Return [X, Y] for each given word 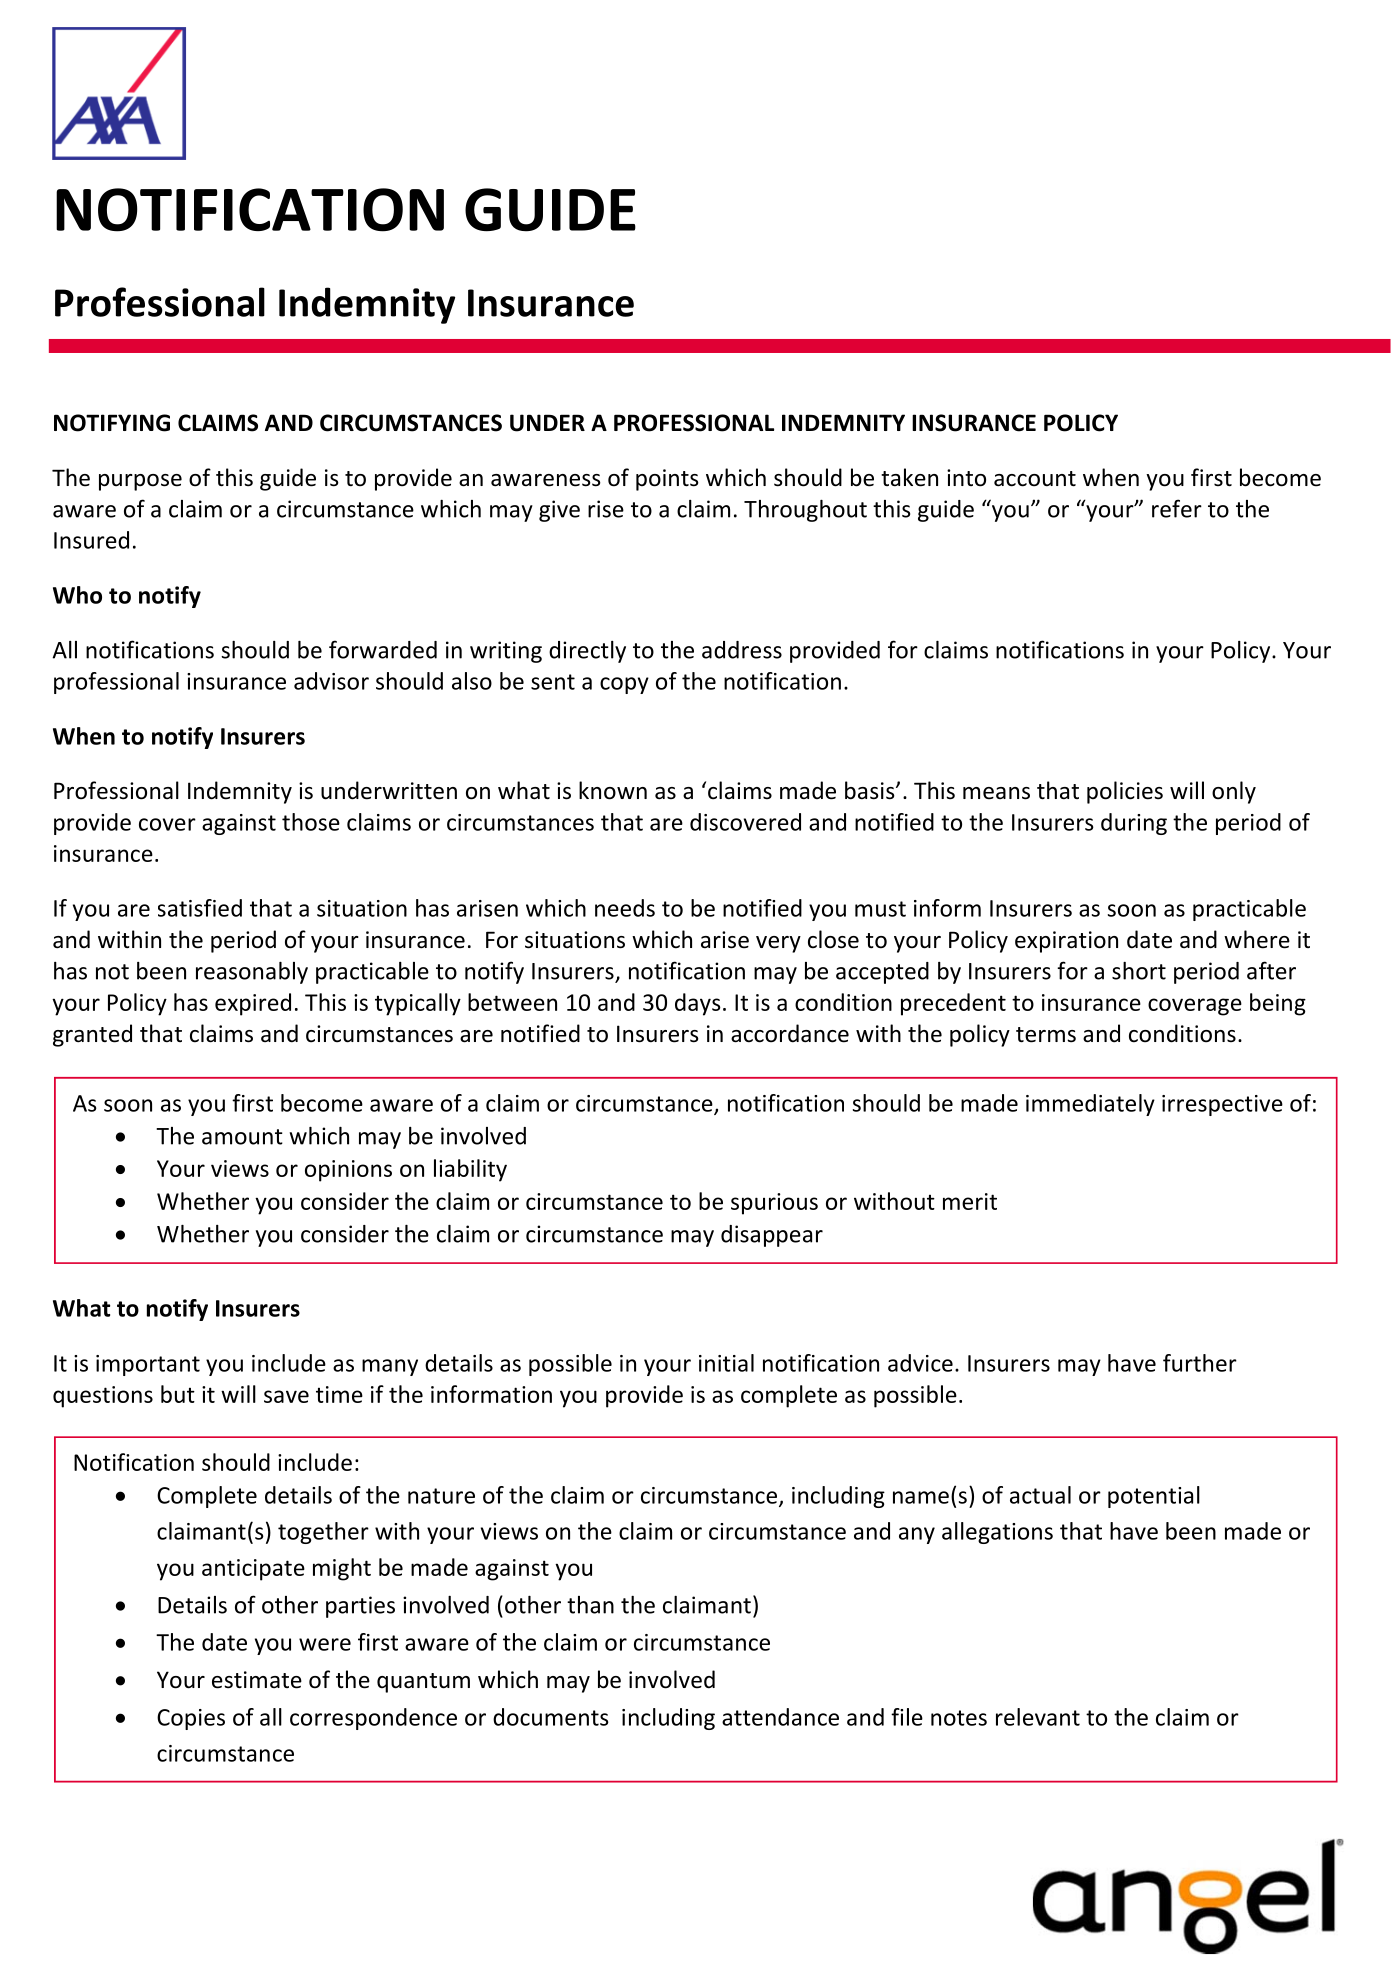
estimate [257, 1680]
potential [1154, 1497]
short [1139, 971]
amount [242, 1137]
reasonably [252, 973]
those [311, 822]
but [178, 1394]
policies [1125, 792]
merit [970, 1201]
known [613, 790]
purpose [140, 482]
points [667, 480]
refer [1177, 508]
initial [726, 1363]
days [698, 1004]
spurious [774, 1204]
